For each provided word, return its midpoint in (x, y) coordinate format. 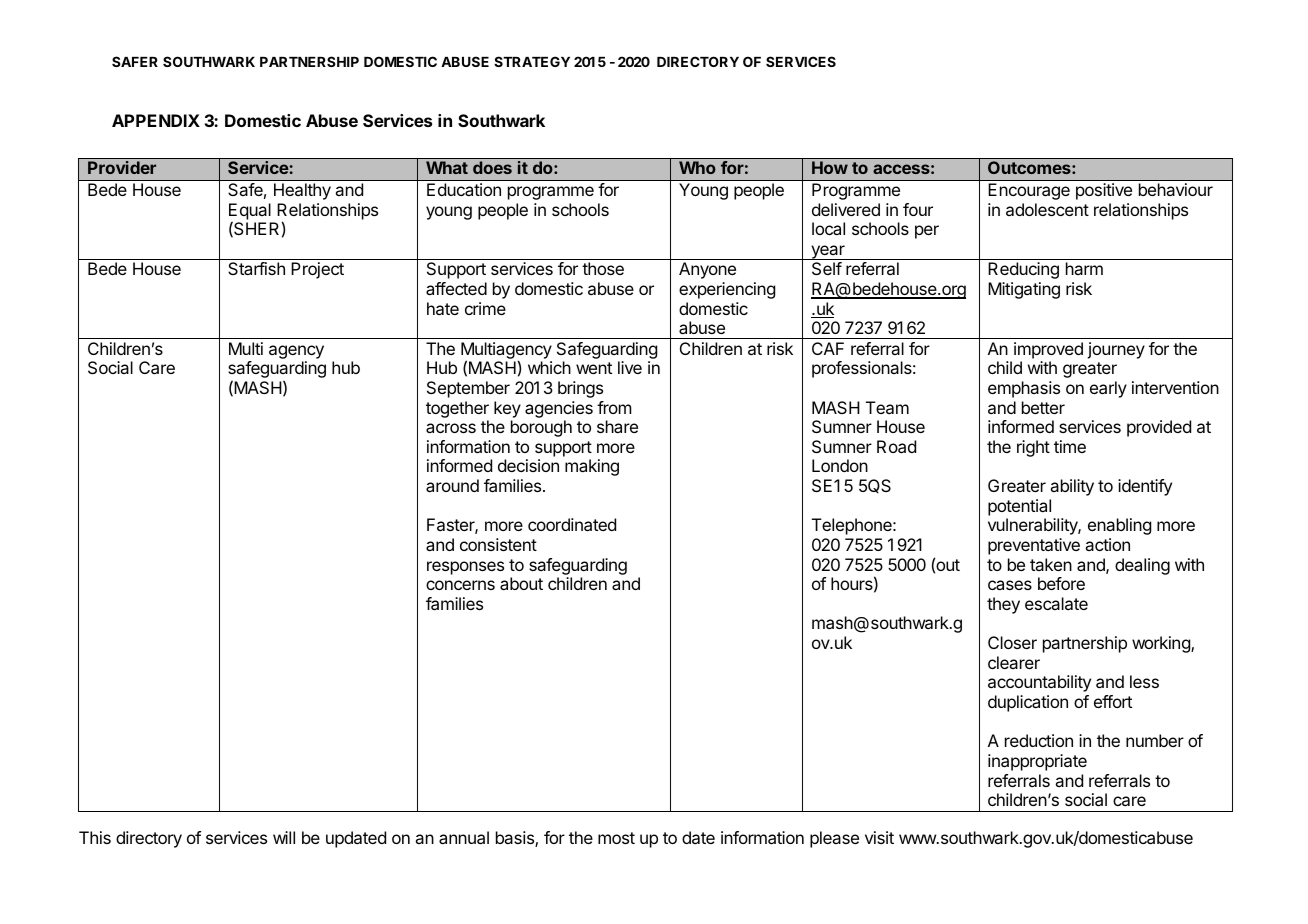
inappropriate (1037, 762)
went (594, 368)
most (616, 838)
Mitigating (1024, 290)
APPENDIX (156, 120)
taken (1051, 564)
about (521, 583)
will (284, 837)
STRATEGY (532, 61)
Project (317, 270)
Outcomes (1030, 167)
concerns (460, 585)
